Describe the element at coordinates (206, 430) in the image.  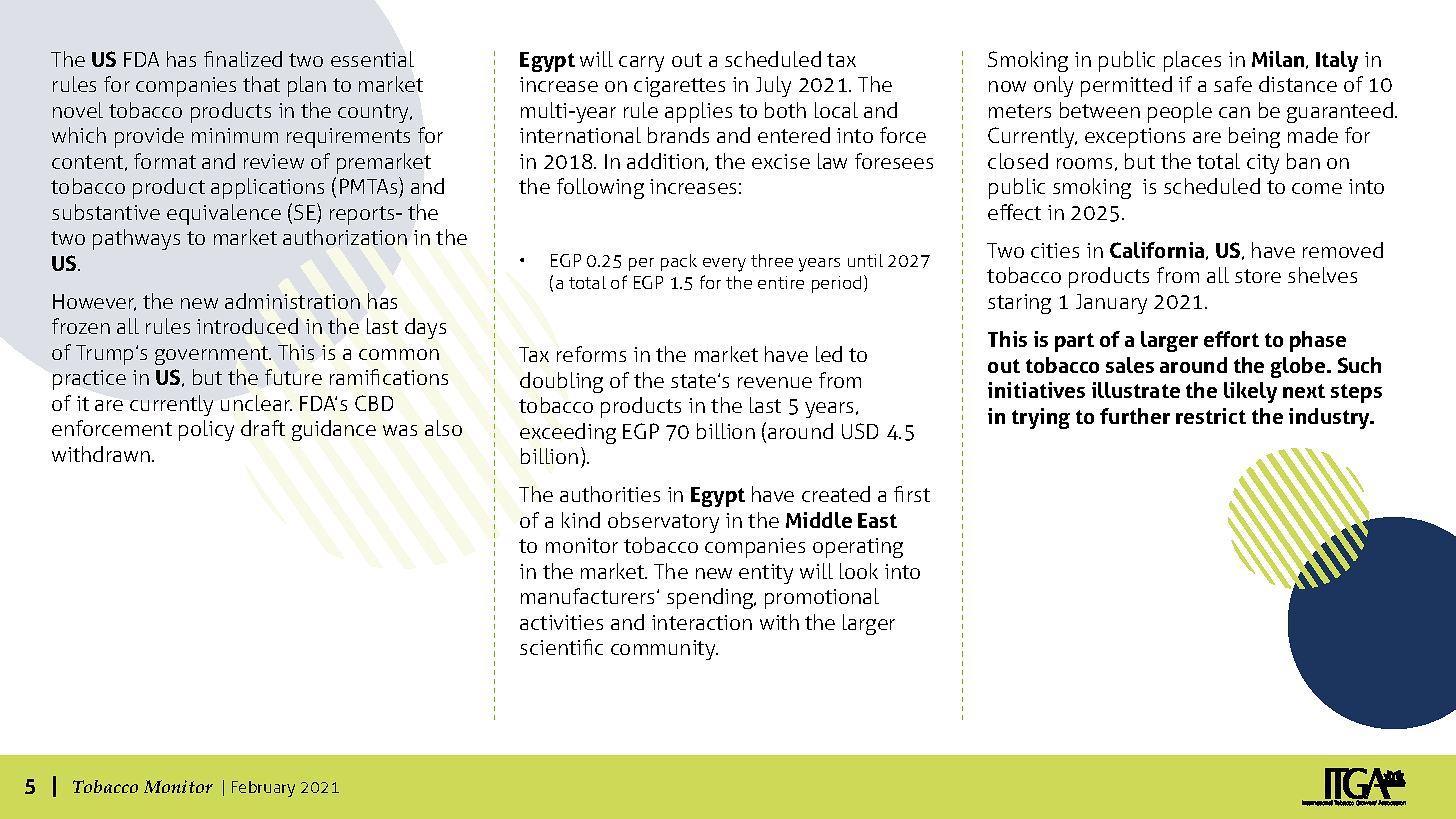
I see `policy` at that location.
